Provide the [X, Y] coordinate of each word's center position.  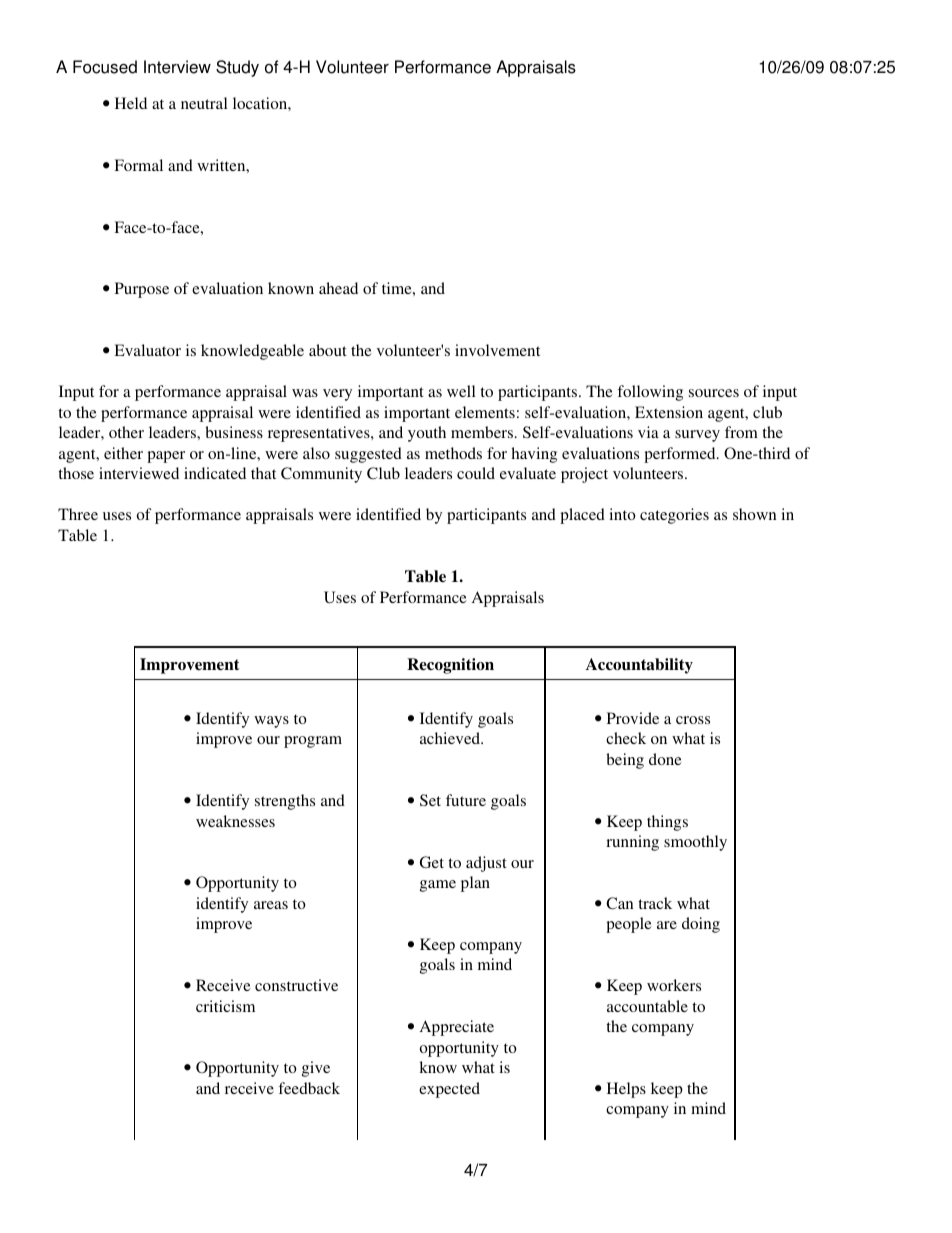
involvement [497, 350]
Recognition [450, 666]
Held [131, 103]
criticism [225, 1006]
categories [674, 516]
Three [78, 514]
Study [237, 68]
